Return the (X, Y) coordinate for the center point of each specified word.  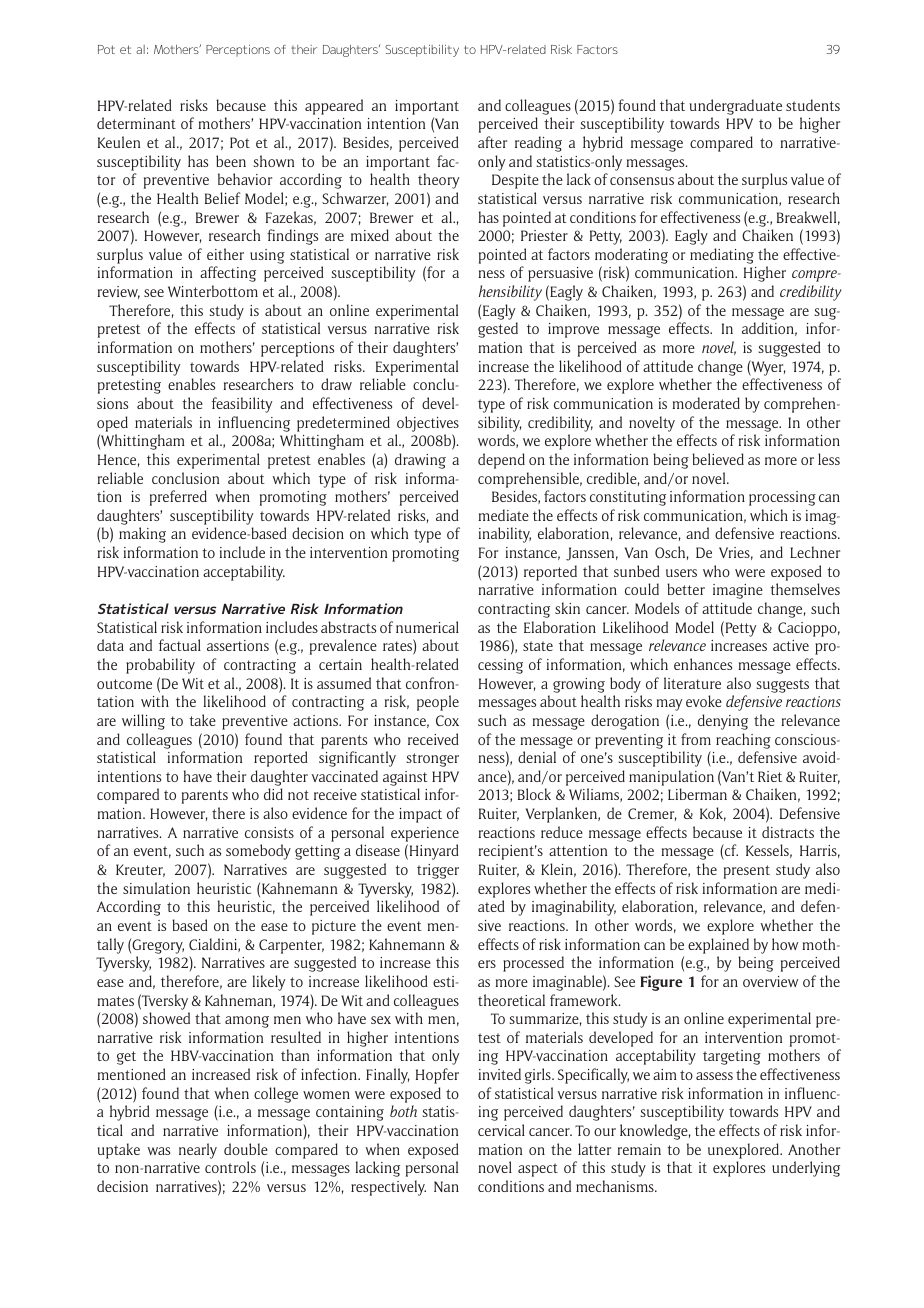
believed (718, 459)
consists (269, 832)
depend (501, 461)
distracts (788, 832)
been (231, 161)
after (492, 142)
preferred (178, 498)
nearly (198, 1151)
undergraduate (736, 107)
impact (420, 815)
